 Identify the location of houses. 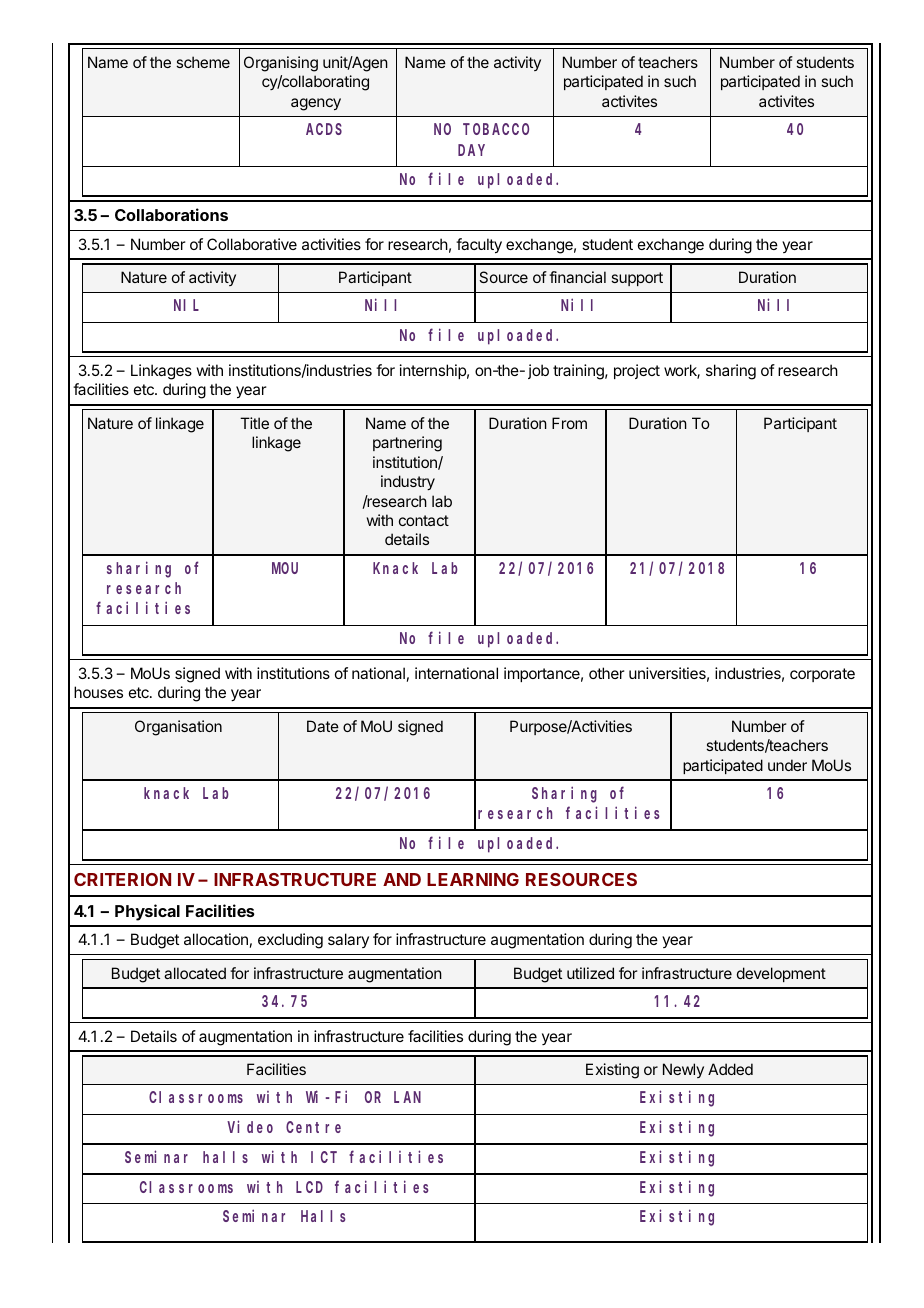
(98, 692).
